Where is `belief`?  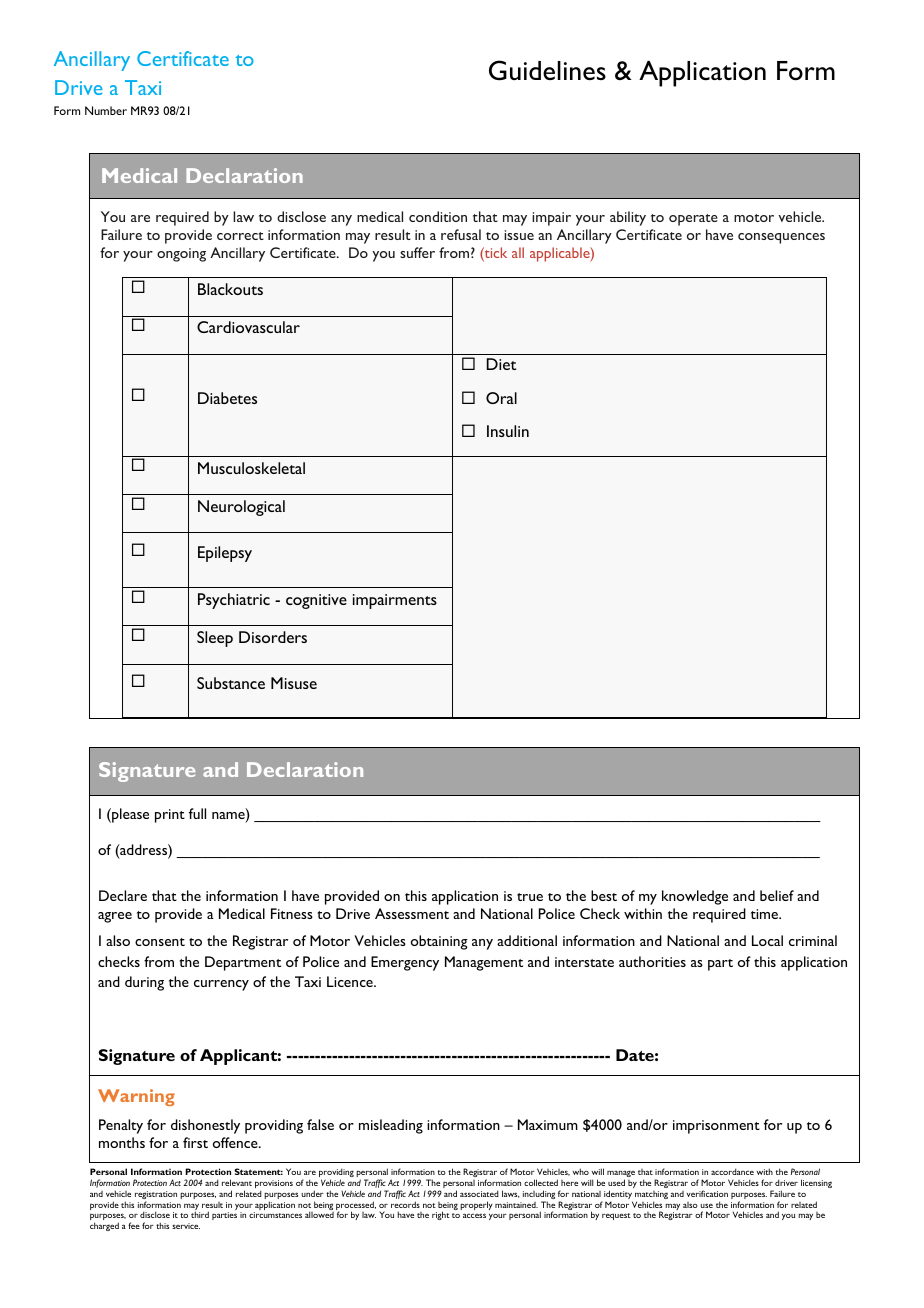 belief is located at coordinates (777, 895).
